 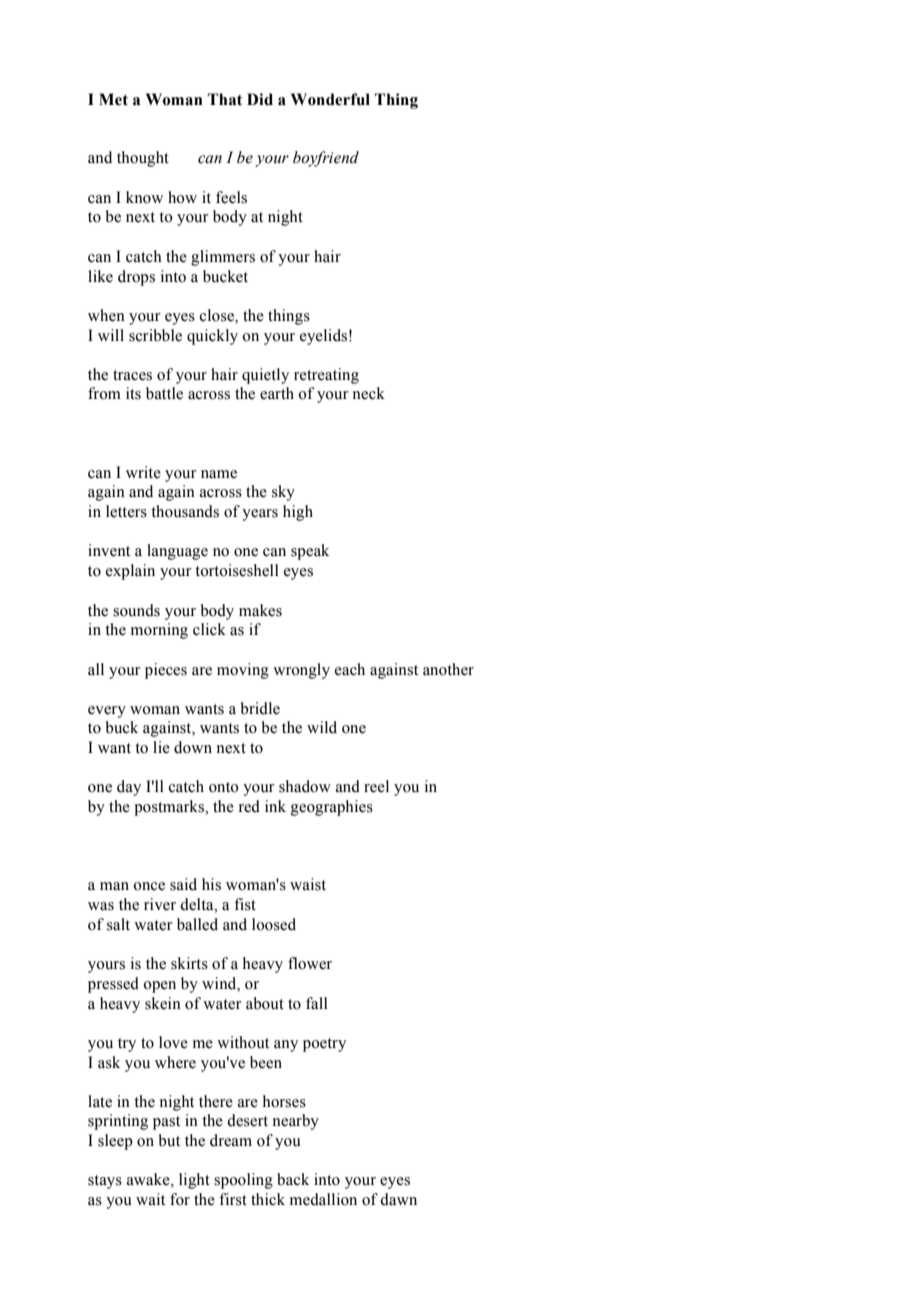 I want to click on Did, so click(x=260, y=99).
